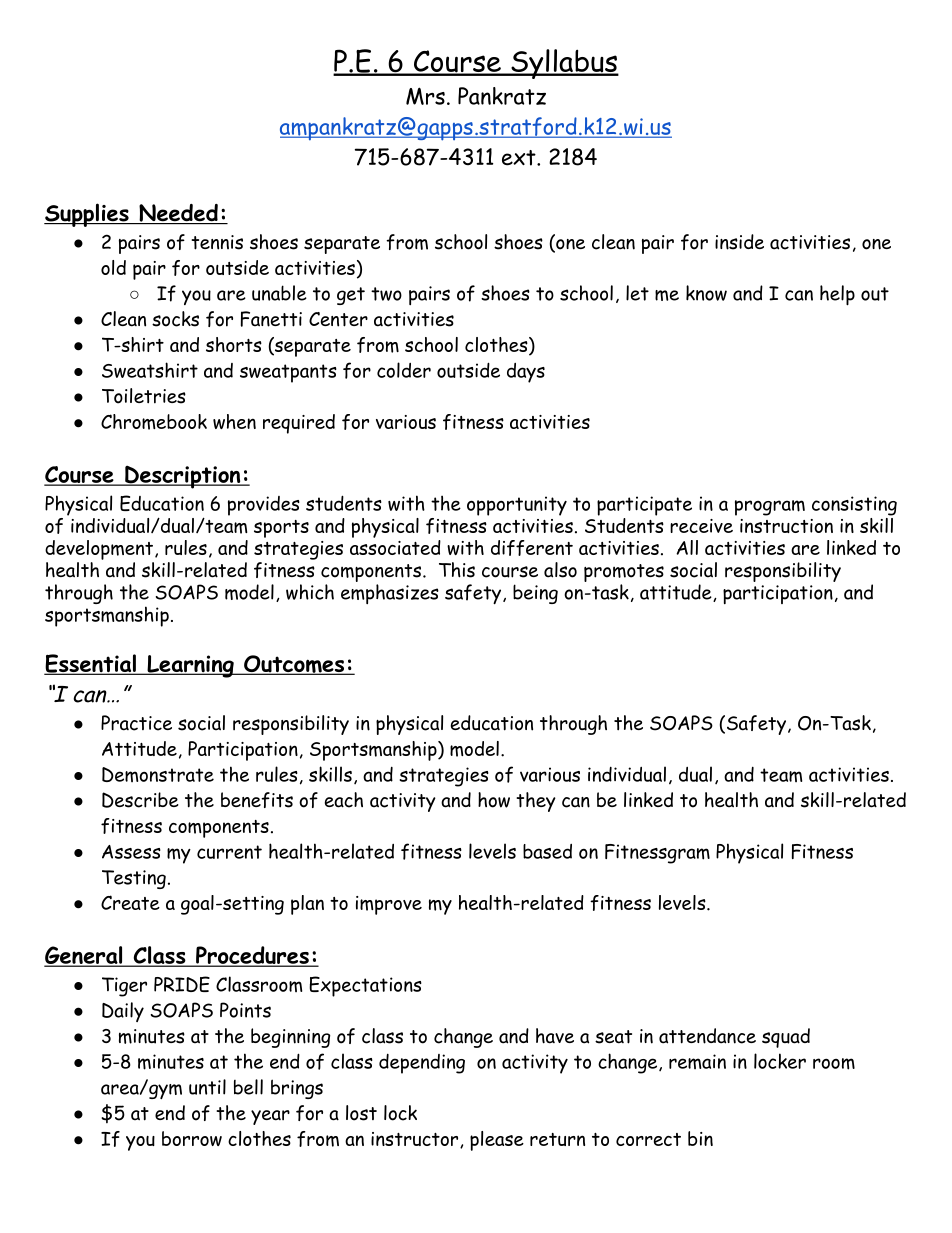 The image size is (952, 1233). Describe the element at coordinates (624, 574) in the document. I see `promotes` at that location.
